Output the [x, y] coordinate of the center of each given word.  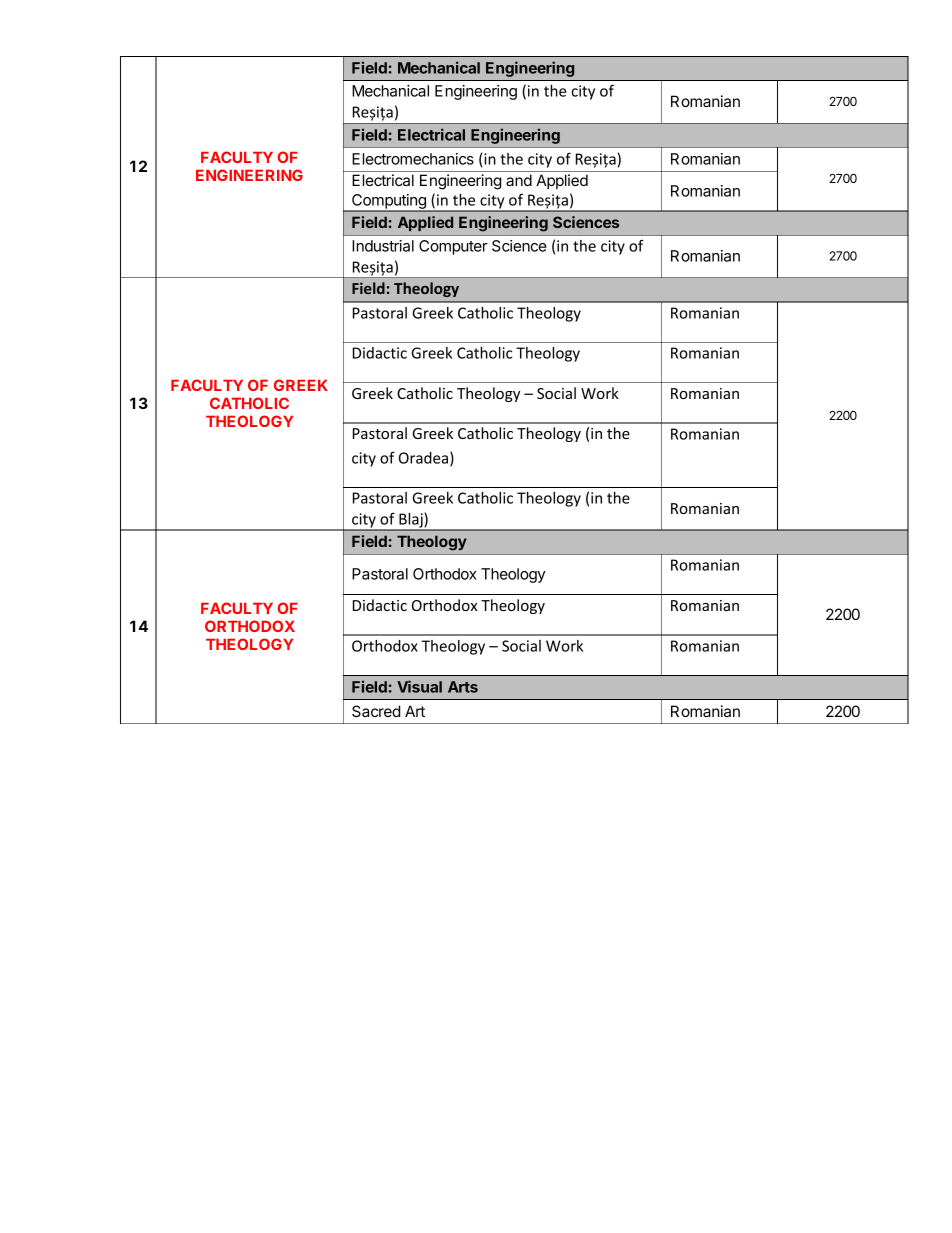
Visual [419, 686]
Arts [463, 687]
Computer [453, 247]
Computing [389, 203]
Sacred [376, 711]
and [519, 180]
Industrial [383, 246]
